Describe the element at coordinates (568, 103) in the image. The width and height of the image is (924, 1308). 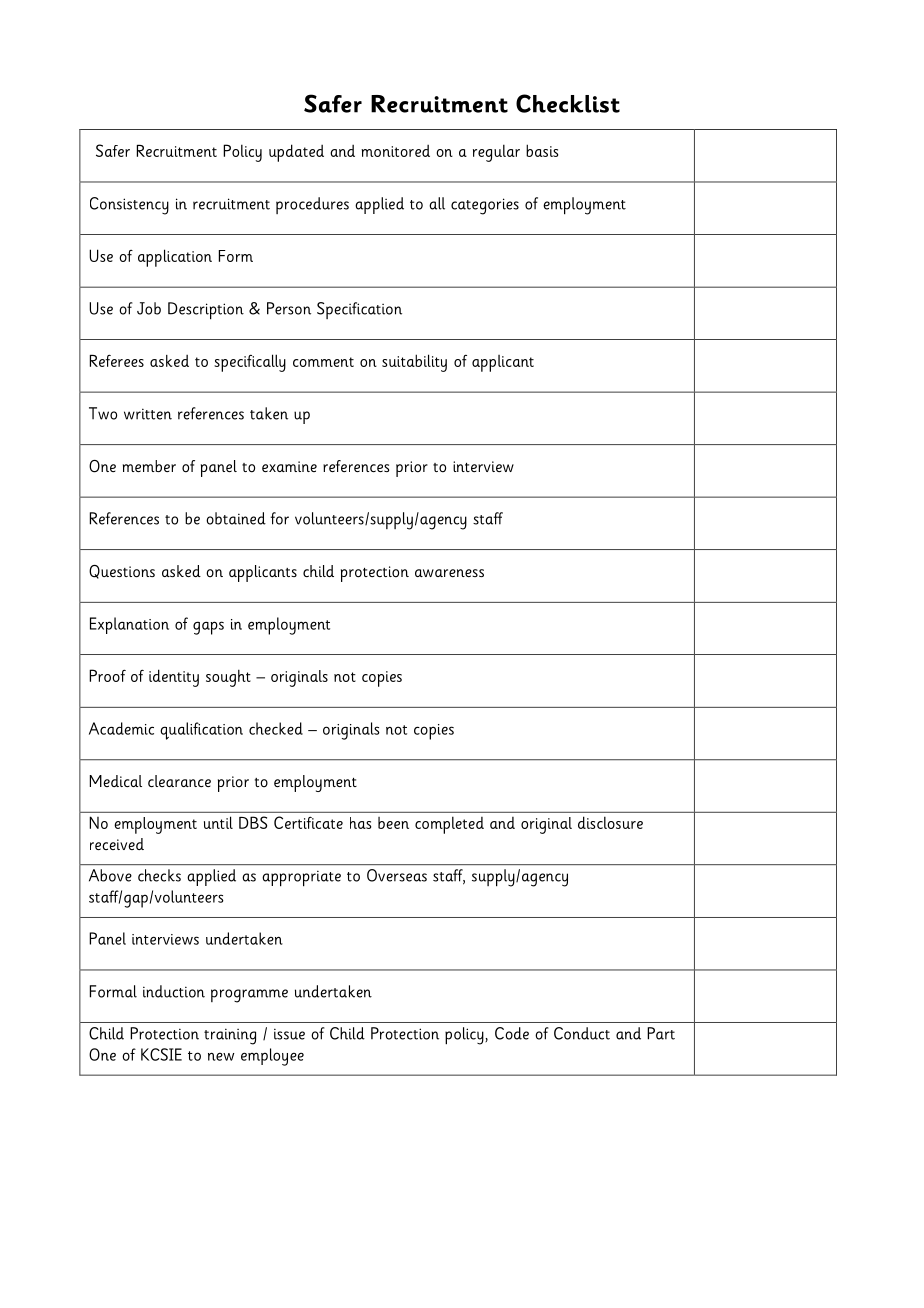
I see `Checklist` at that location.
